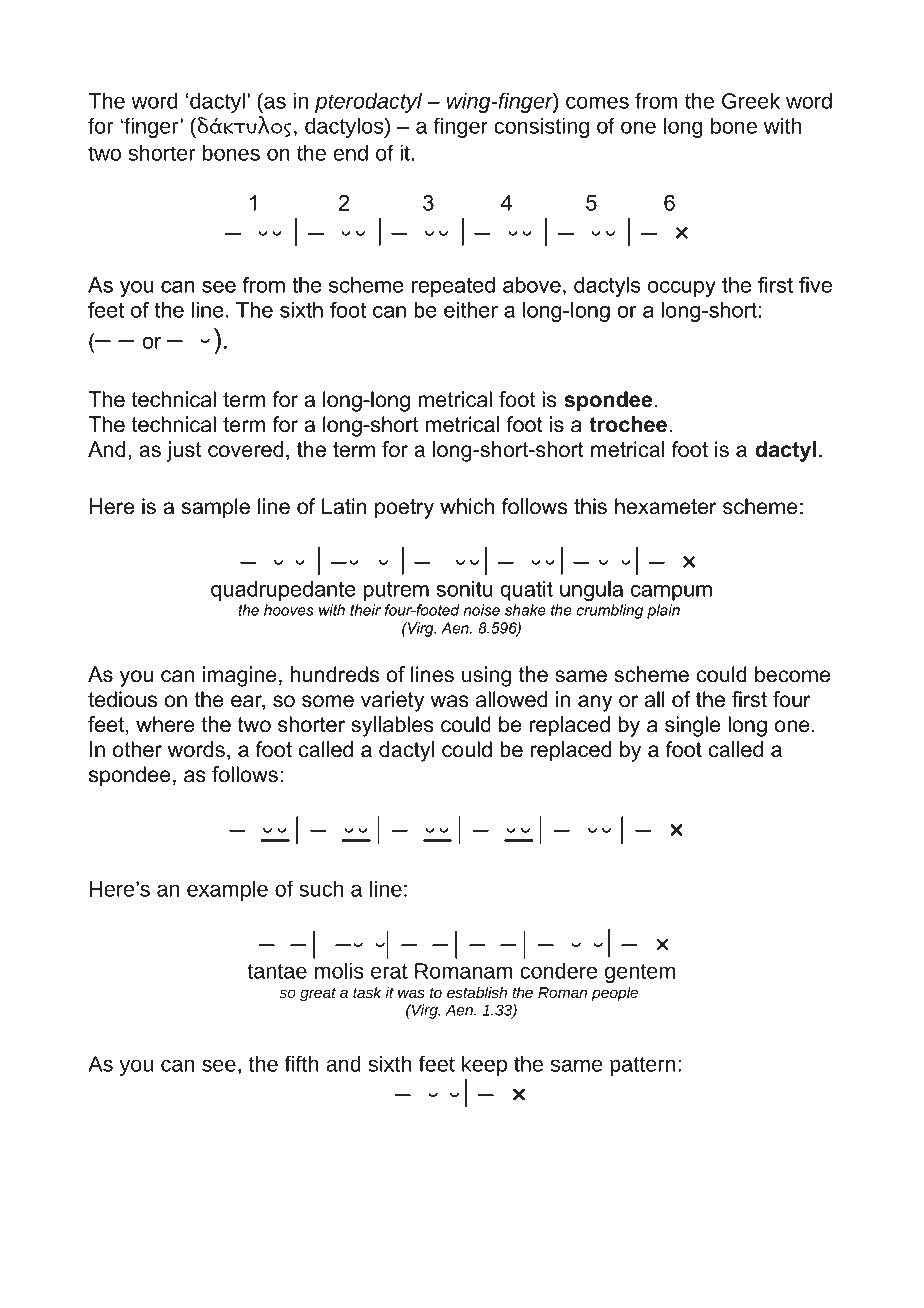 The height and width of the page is (1308, 924). Describe the element at coordinates (693, 726) in the page. I see `single` at that location.
